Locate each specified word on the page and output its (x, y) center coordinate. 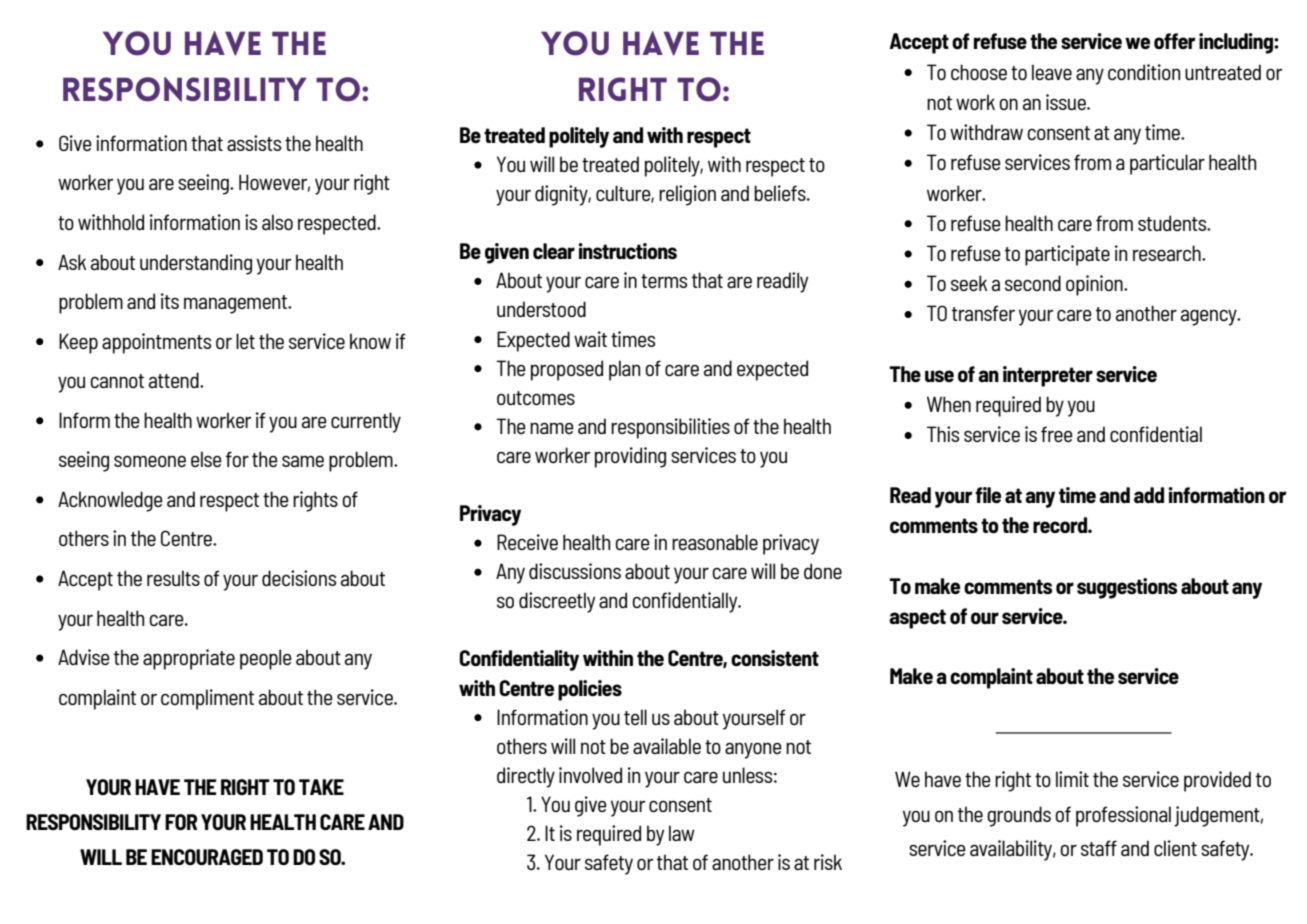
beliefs (781, 193)
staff (1099, 848)
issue (1067, 102)
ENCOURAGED (207, 857)
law (682, 833)
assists (254, 143)
